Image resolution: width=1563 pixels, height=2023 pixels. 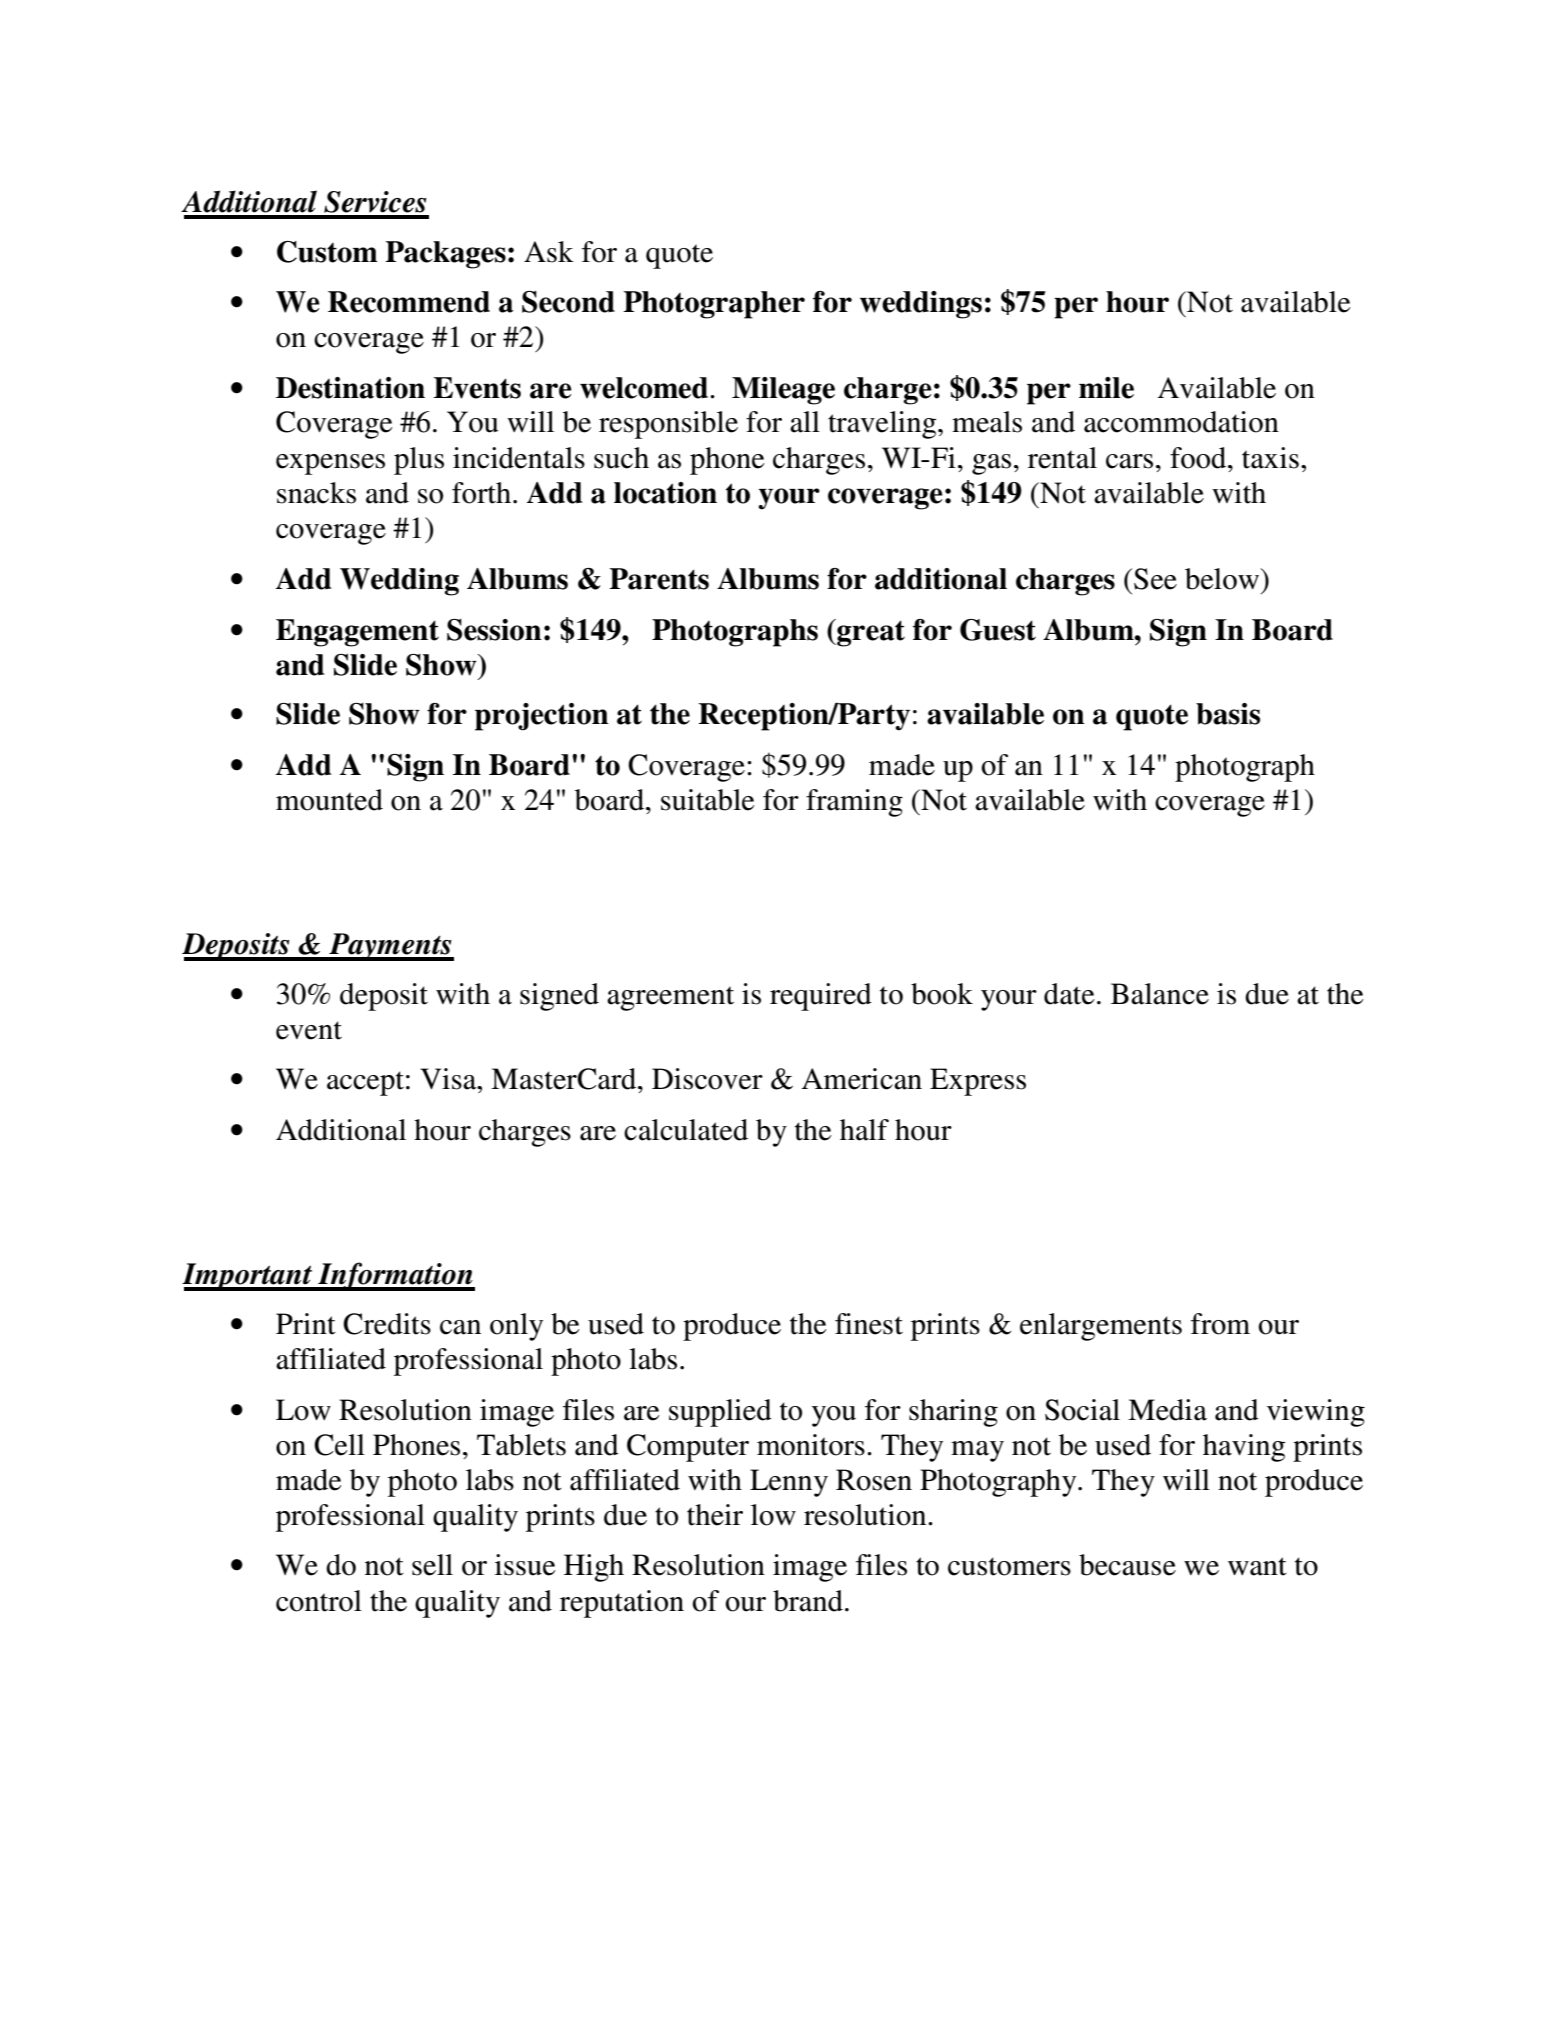 I want to click on welcomed, so click(x=645, y=388).
